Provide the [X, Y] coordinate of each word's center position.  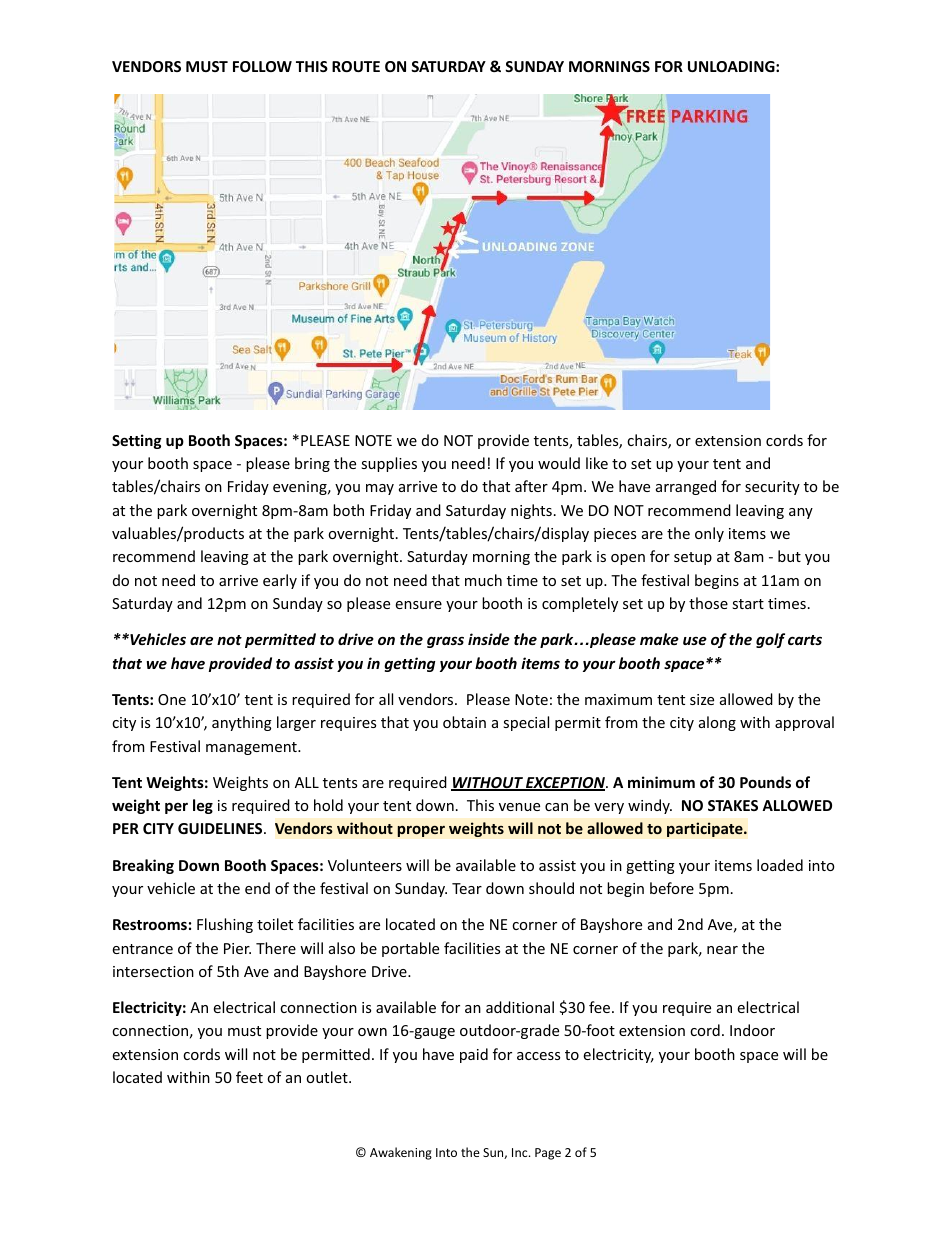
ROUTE [356, 66]
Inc [521, 1152]
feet [249, 1077]
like [597, 463]
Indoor [752, 1030]
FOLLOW [262, 66]
